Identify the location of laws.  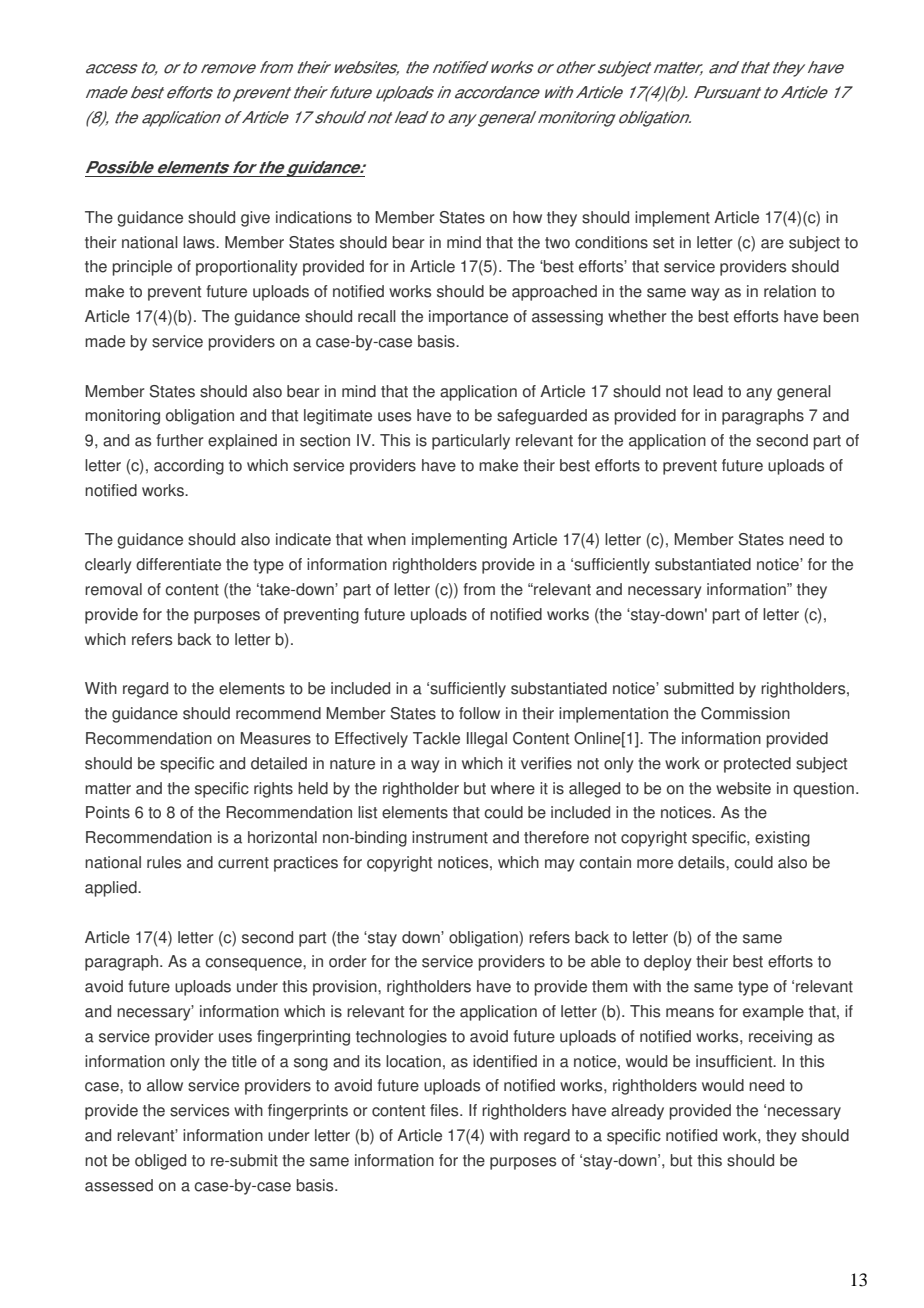
(200, 242).
